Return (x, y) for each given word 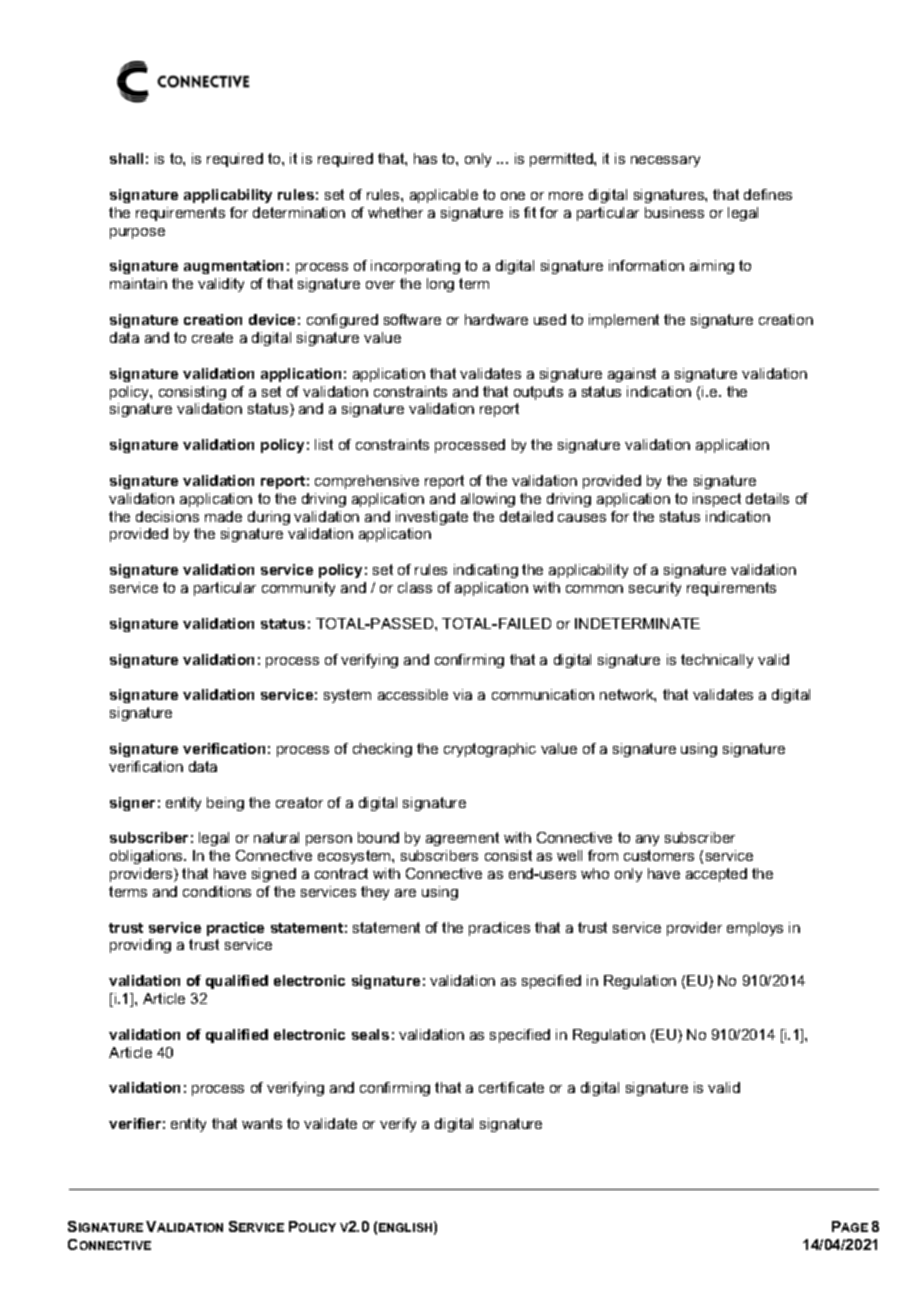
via (462, 694)
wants (262, 1123)
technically (717, 661)
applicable (444, 196)
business (674, 212)
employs (755, 929)
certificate (511, 1087)
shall (126, 158)
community (298, 589)
